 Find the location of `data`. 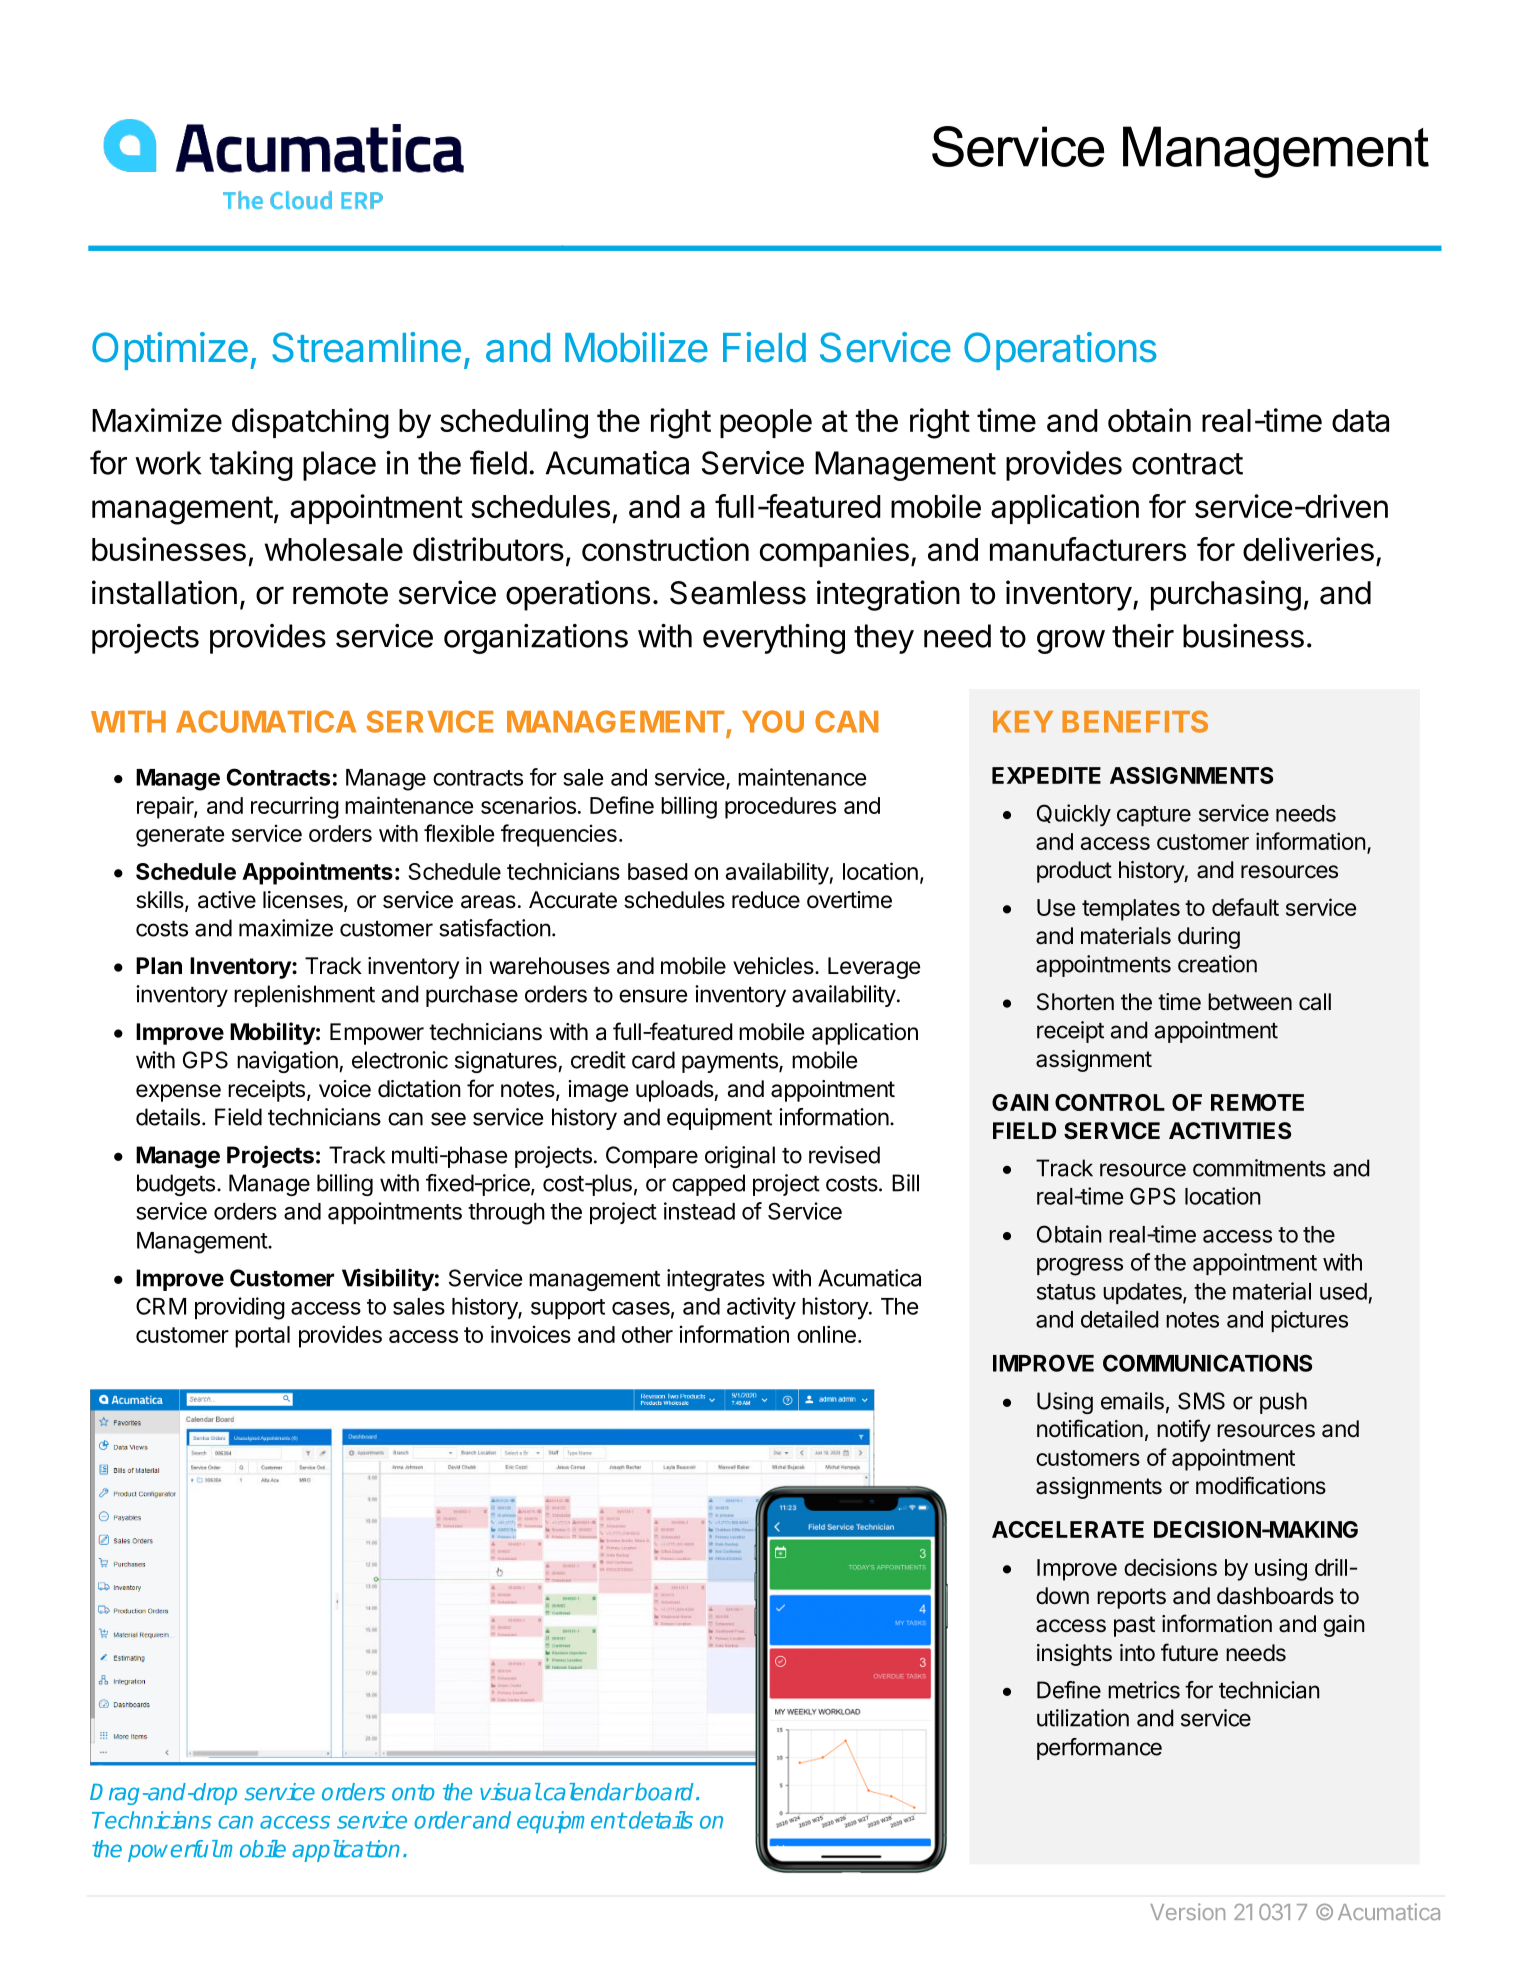

data is located at coordinates (1360, 420).
